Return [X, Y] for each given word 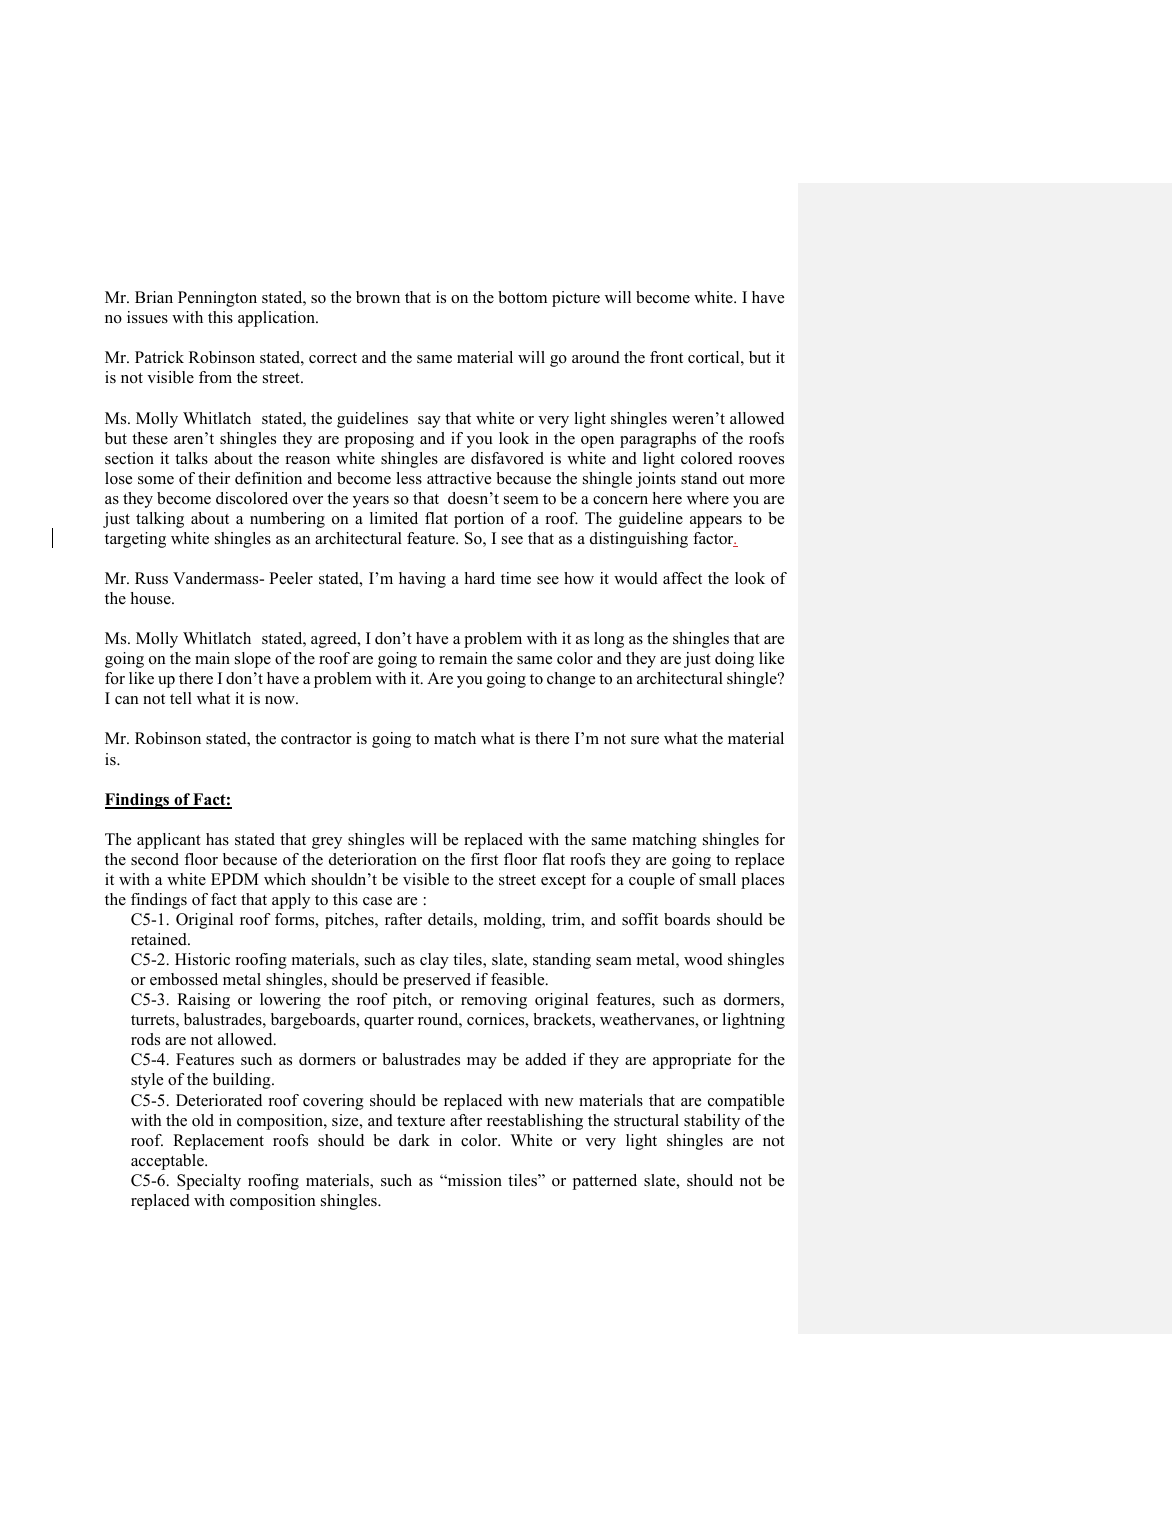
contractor [316, 739]
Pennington [217, 299]
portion [479, 520]
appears [716, 522]
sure [645, 740]
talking [160, 520]
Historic [202, 959]
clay [434, 961]
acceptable [168, 1162]
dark [414, 1140]
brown [378, 297]
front [666, 357]
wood [703, 959]
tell [181, 698]
